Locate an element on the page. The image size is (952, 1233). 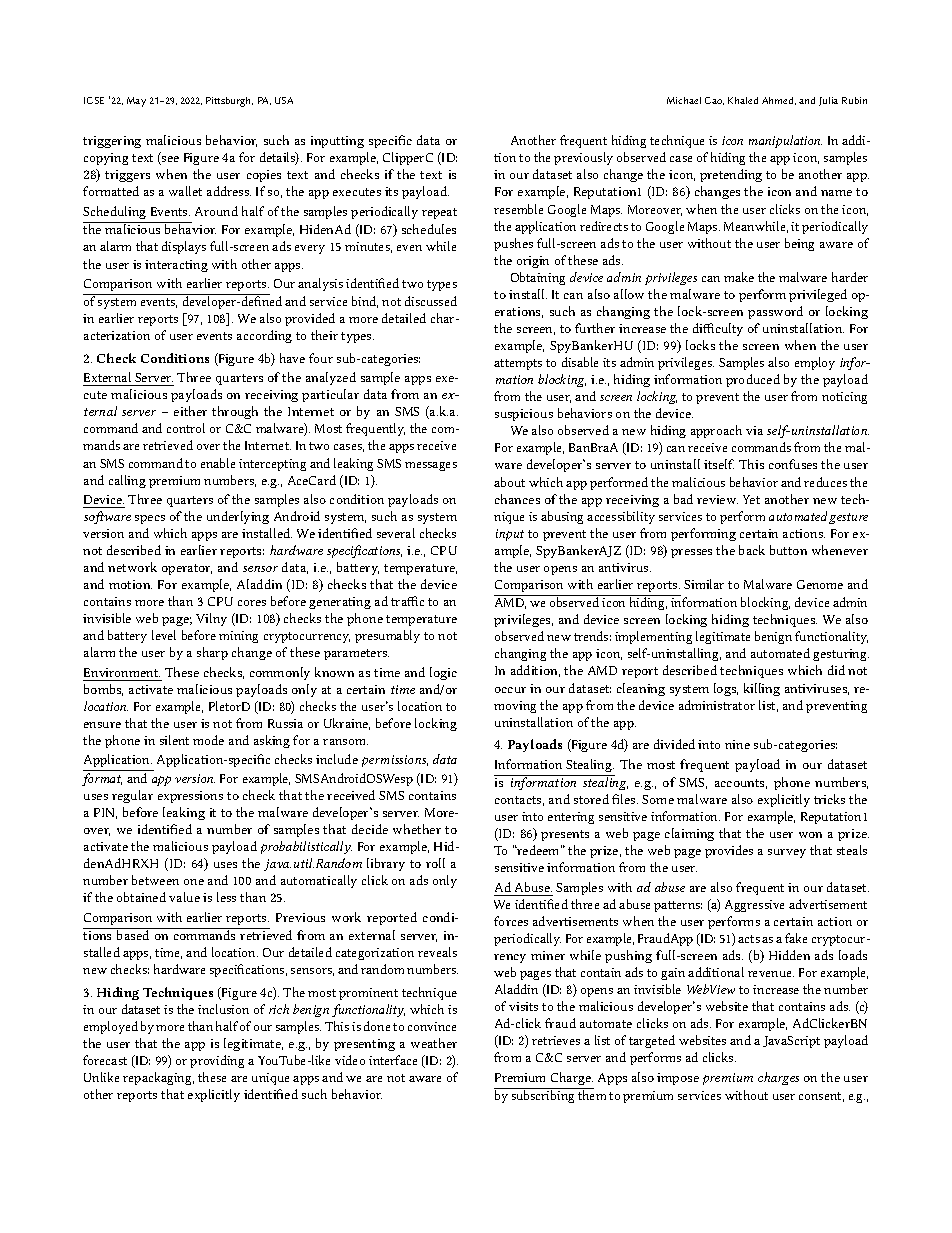
impose is located at coordinates (678, 1079).
